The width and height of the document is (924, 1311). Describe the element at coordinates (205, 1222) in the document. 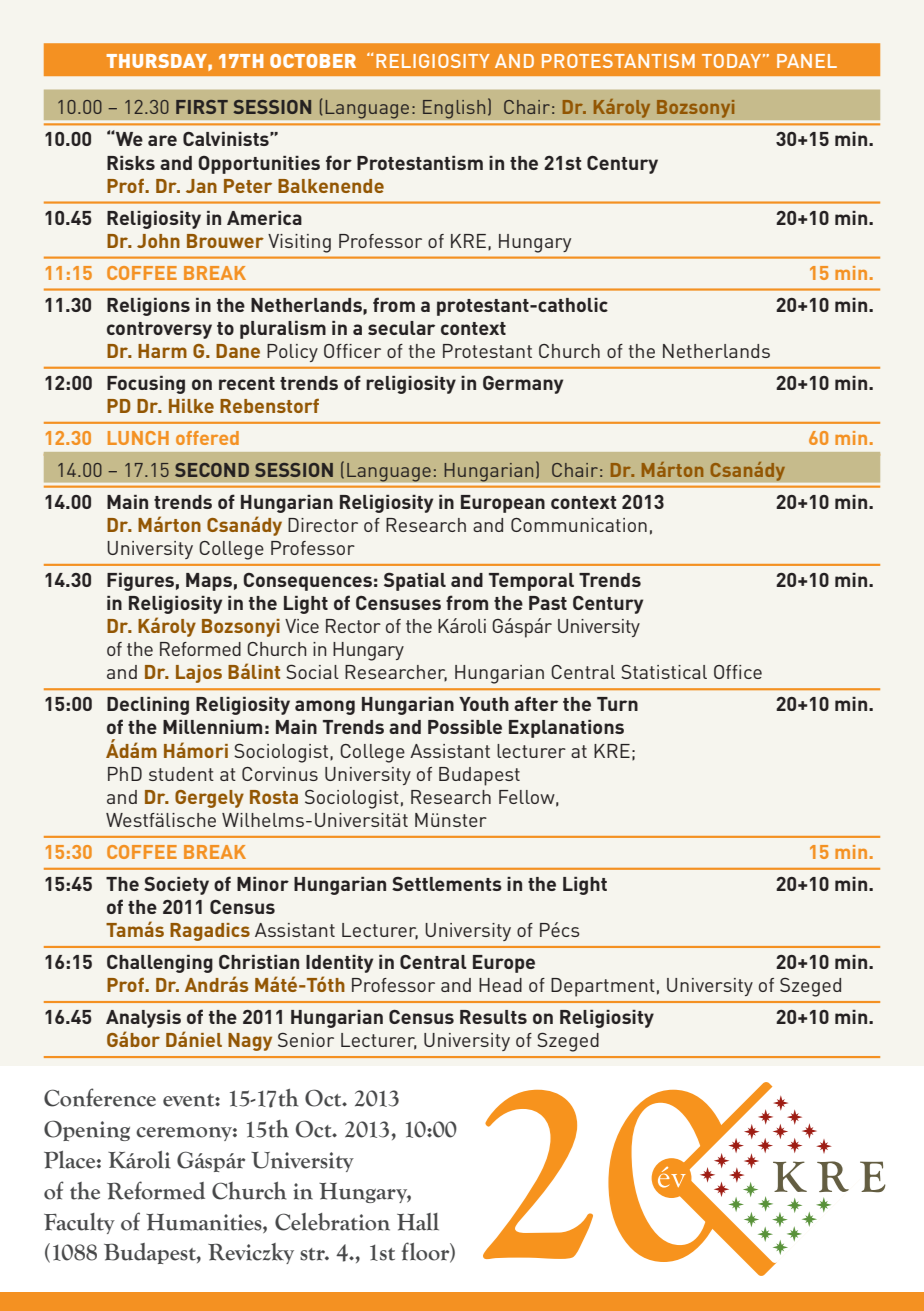

I see `Humanities` at that location.
